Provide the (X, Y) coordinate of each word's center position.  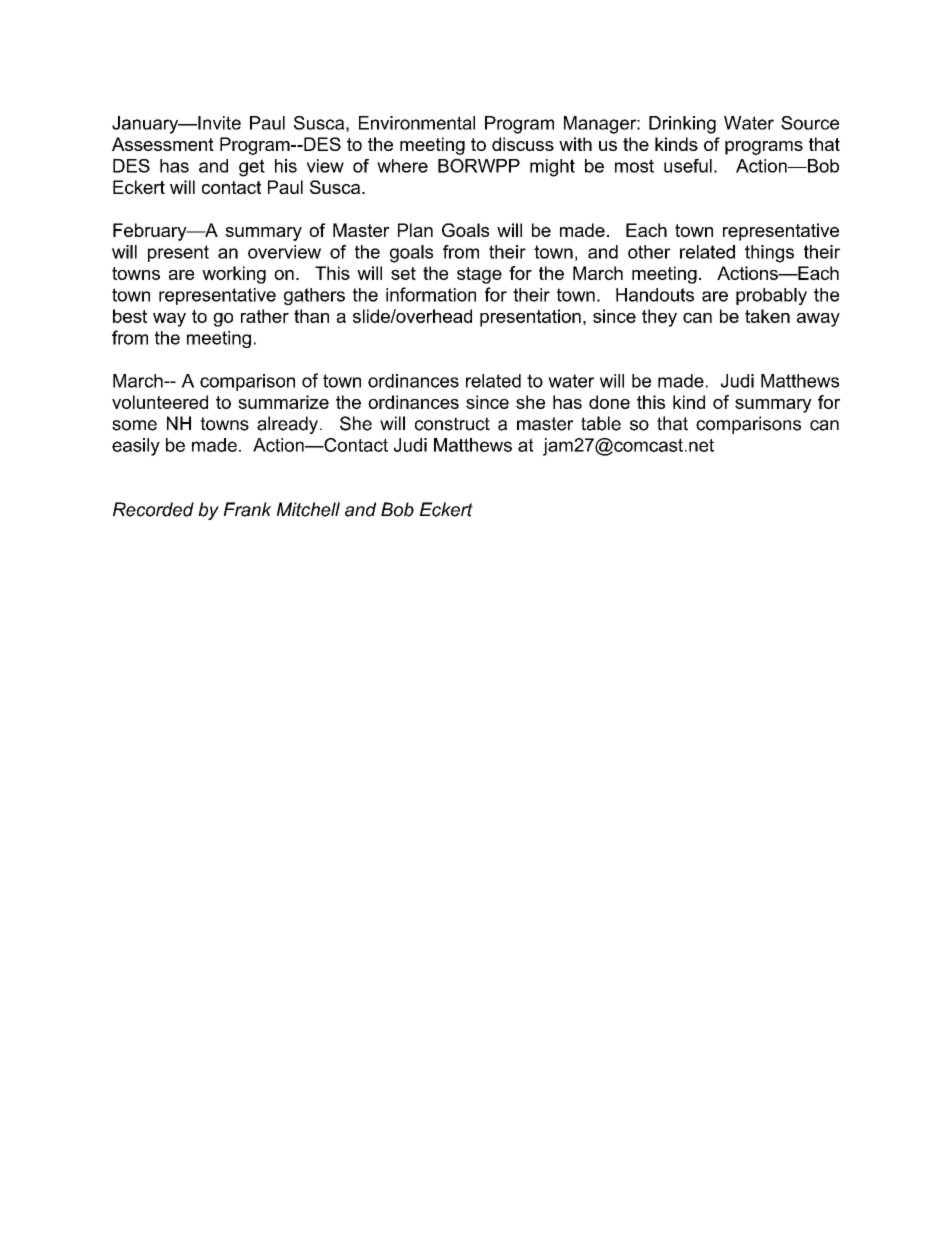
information (431, 294)
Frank (248, 509)
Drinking (682, 125)
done (609, 402)
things (769, 254)
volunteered (160, 402)
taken (767, 316)
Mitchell (308, 509)
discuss (523, 144)
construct (452, 424)
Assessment (163, 144)
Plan (415, 230)
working (234, 275)
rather (265, 316)
